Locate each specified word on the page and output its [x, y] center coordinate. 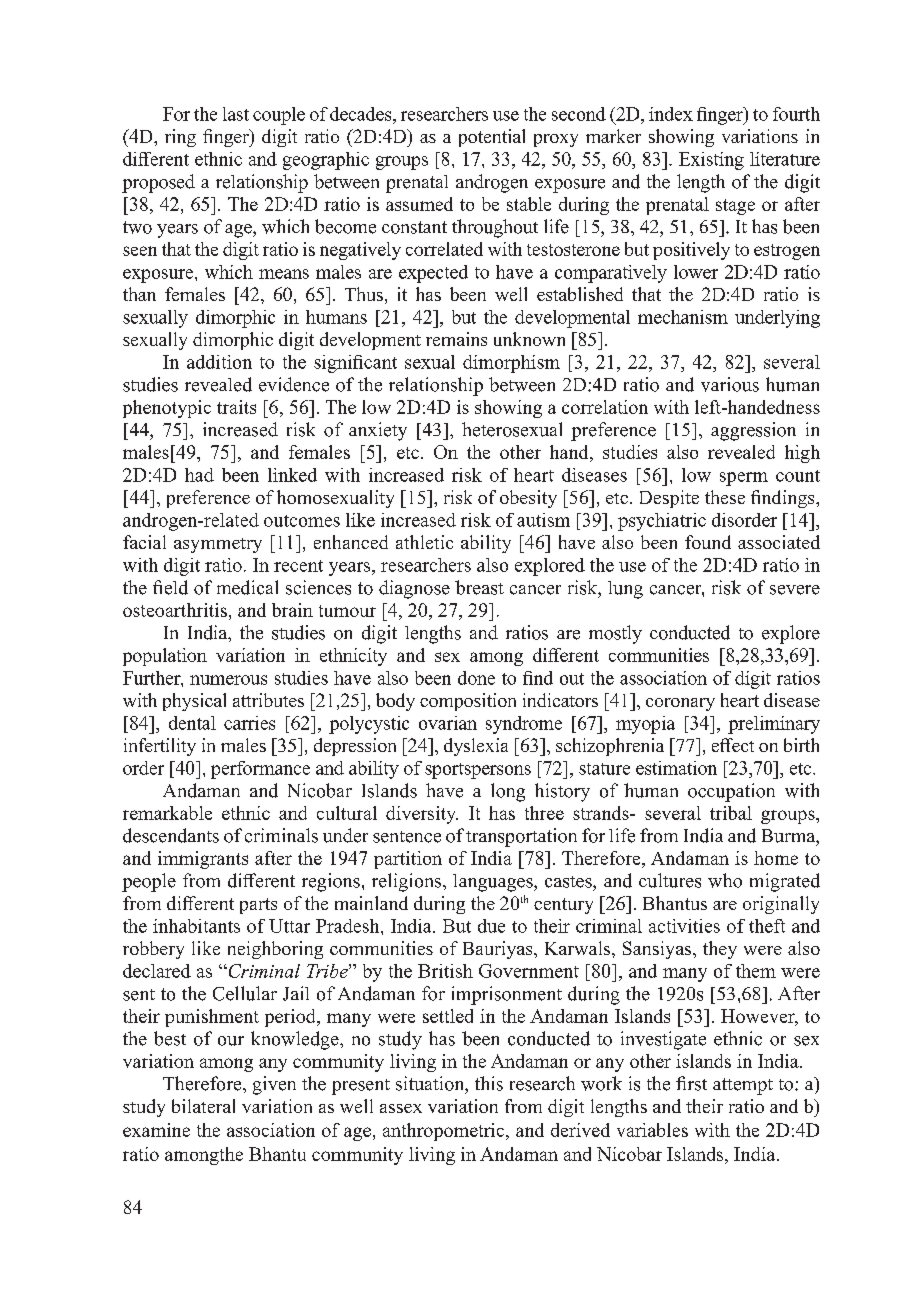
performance [260, 770]
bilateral [203, 1106]
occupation [731, 792]
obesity [528, 499]
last [236, 114]
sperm [744, 479]
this [489, 1083]
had [199, 475]
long [508, 792]
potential [492, 138]
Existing [711, 161]
